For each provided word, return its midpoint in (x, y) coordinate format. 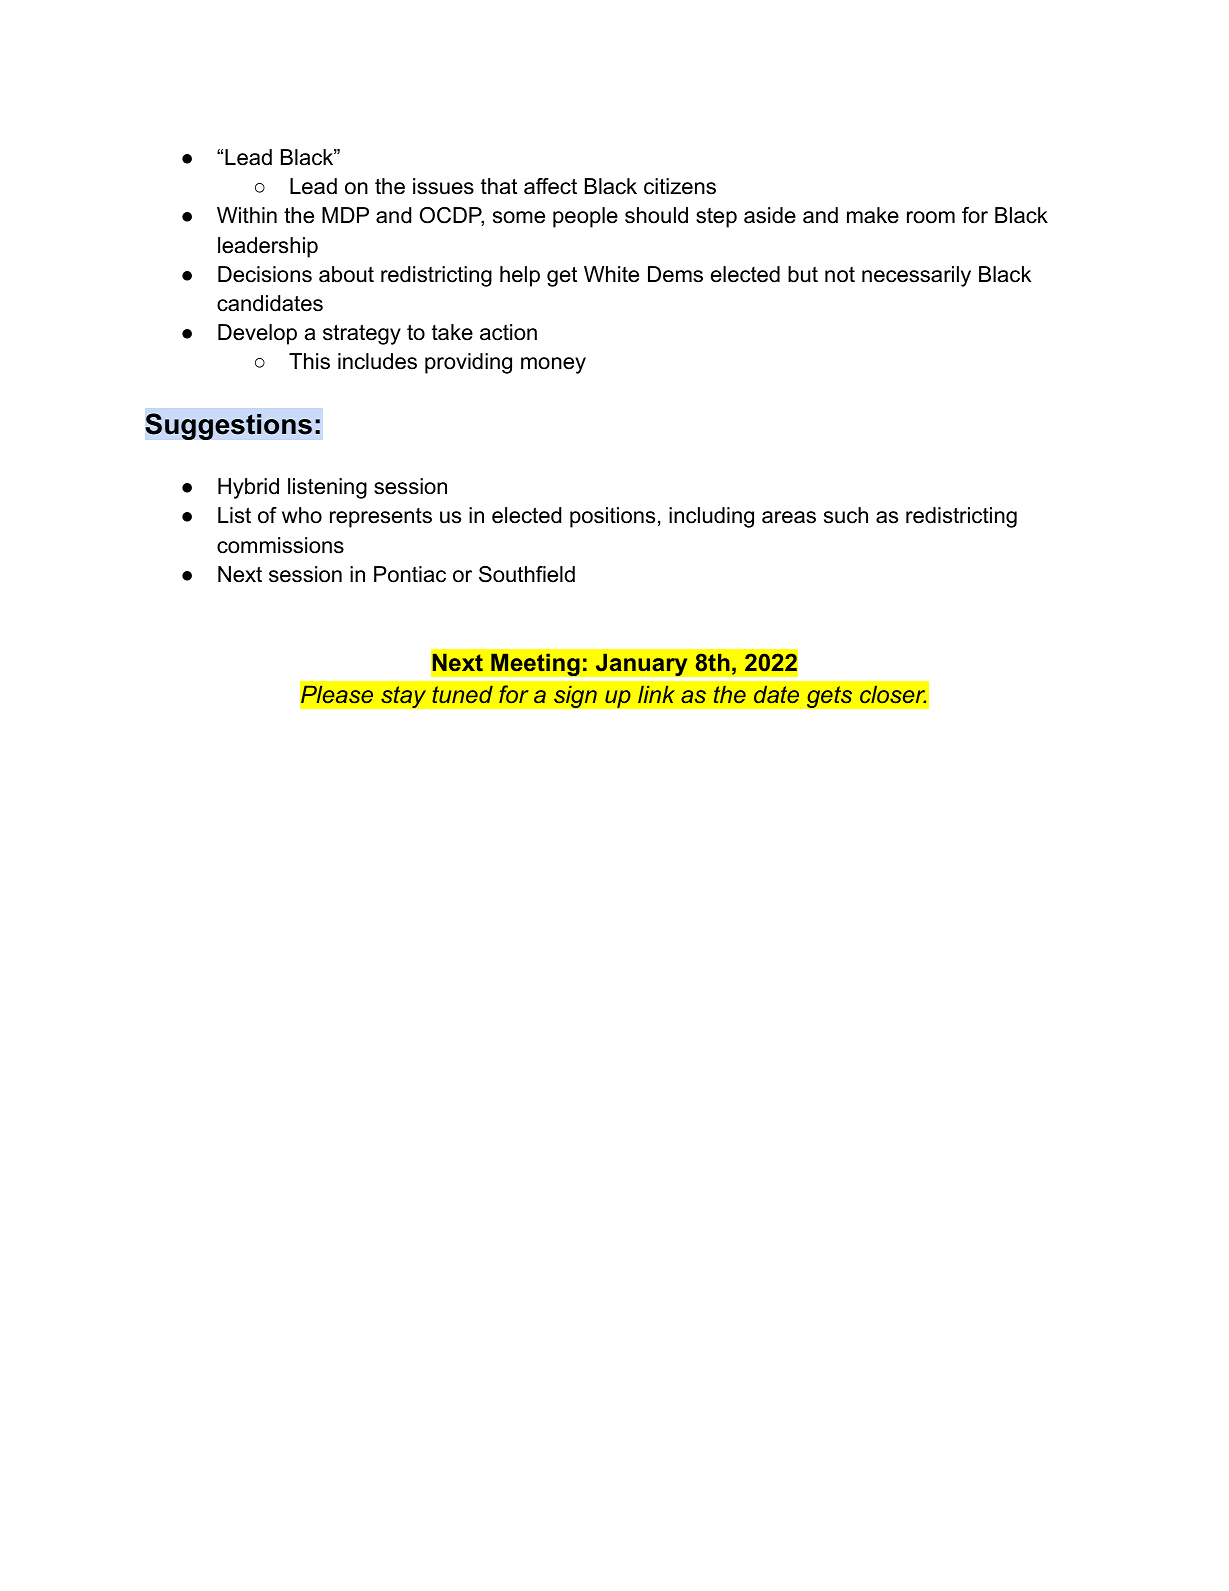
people (585, 217)
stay (403, 697)
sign (575, 696)
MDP (345, 215)
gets (829, 697)
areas (789, 517)
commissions (280, 545)
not (840, 275)
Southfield (527, 574)
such (846, 515)
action (508, 332)
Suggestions (228, 426)
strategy (362, 335)
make (873, 215)
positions (612, 517)
